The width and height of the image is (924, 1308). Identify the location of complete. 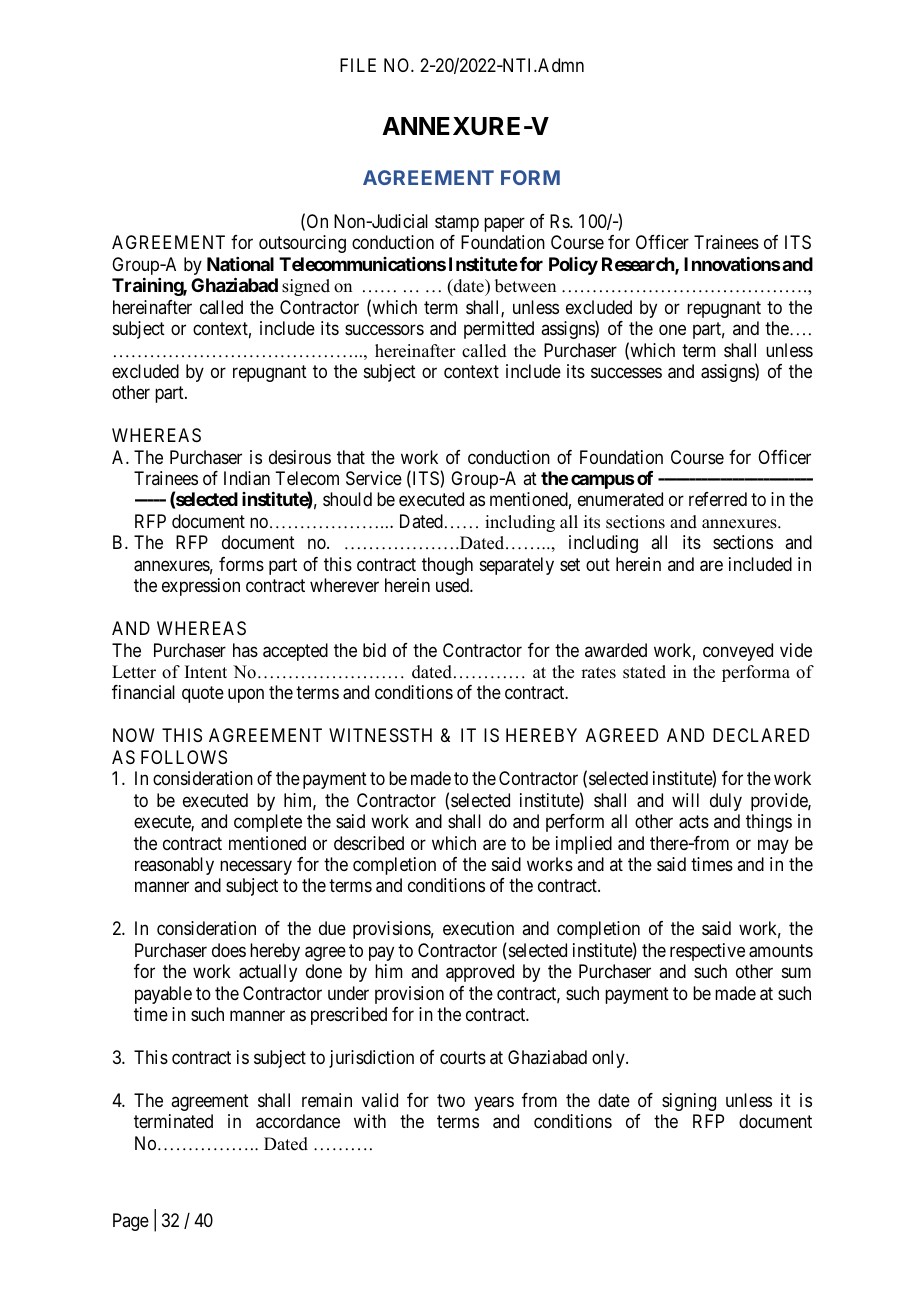
(268, 823).
